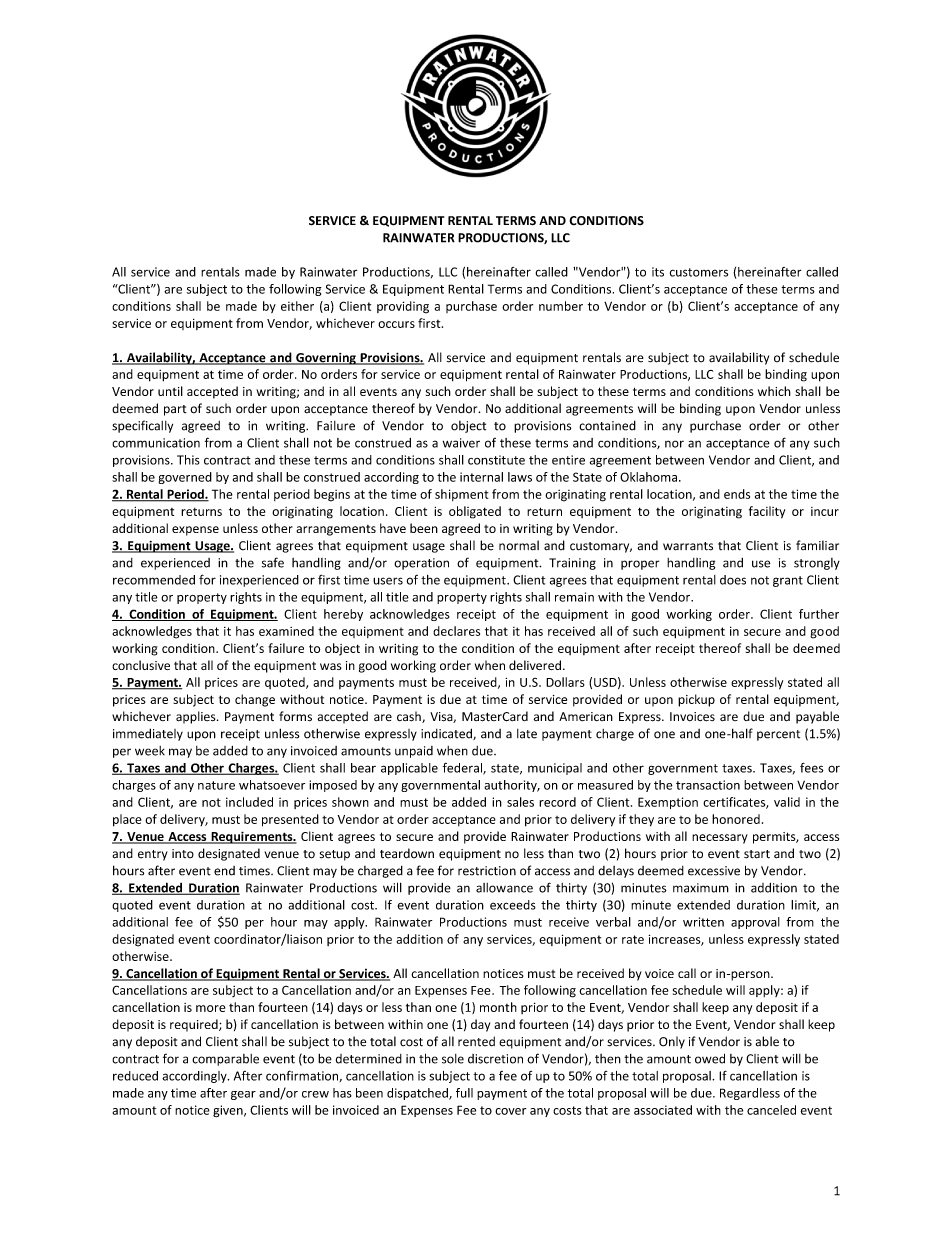 Image resolution: width=952 pixels, height=1233 pixels. Describe the element at coordinates (699, 272) in the screenshot. I see `customers` at that location.
